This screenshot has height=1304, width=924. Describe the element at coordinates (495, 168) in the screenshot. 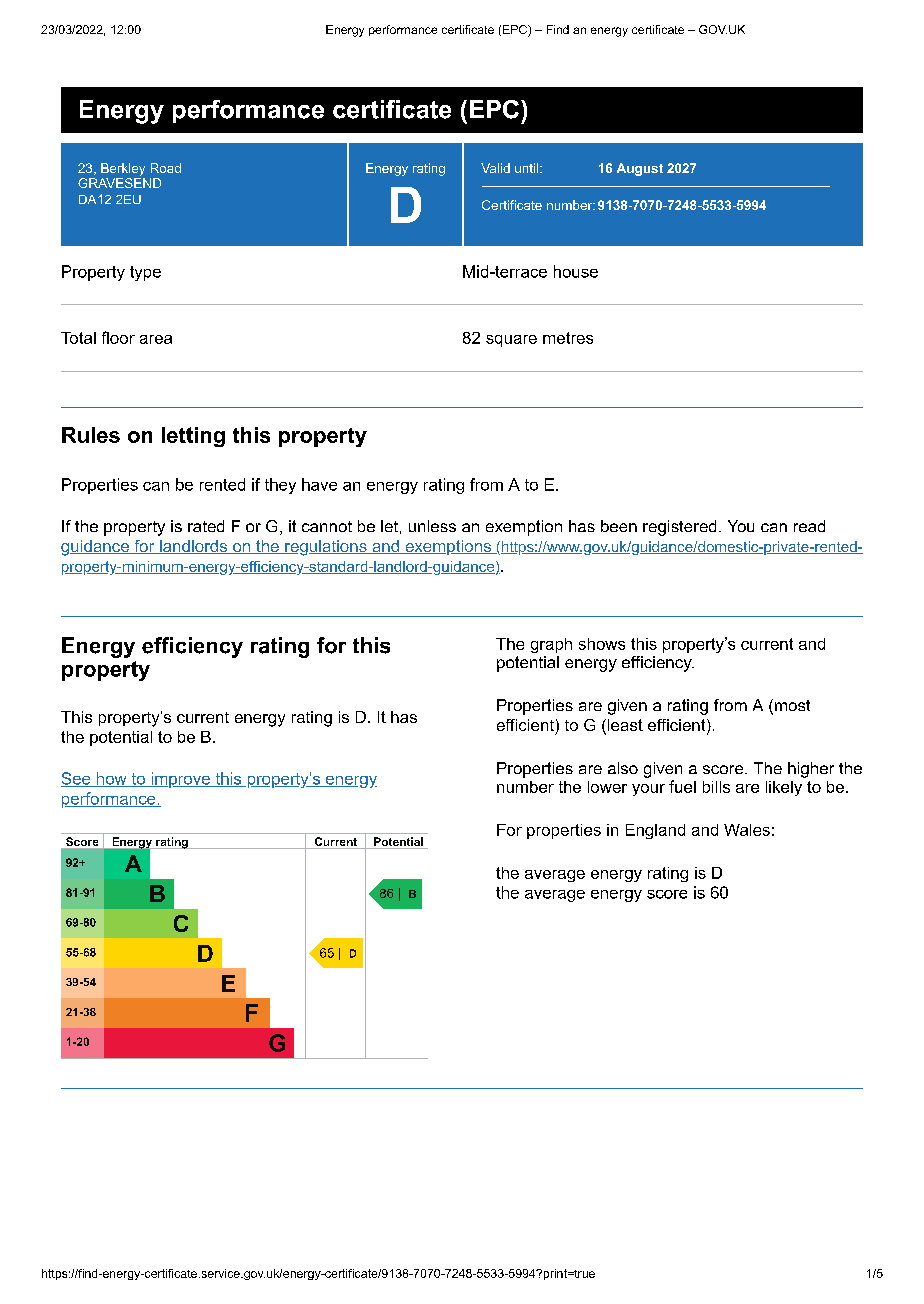

I see `Valid` at that location.
